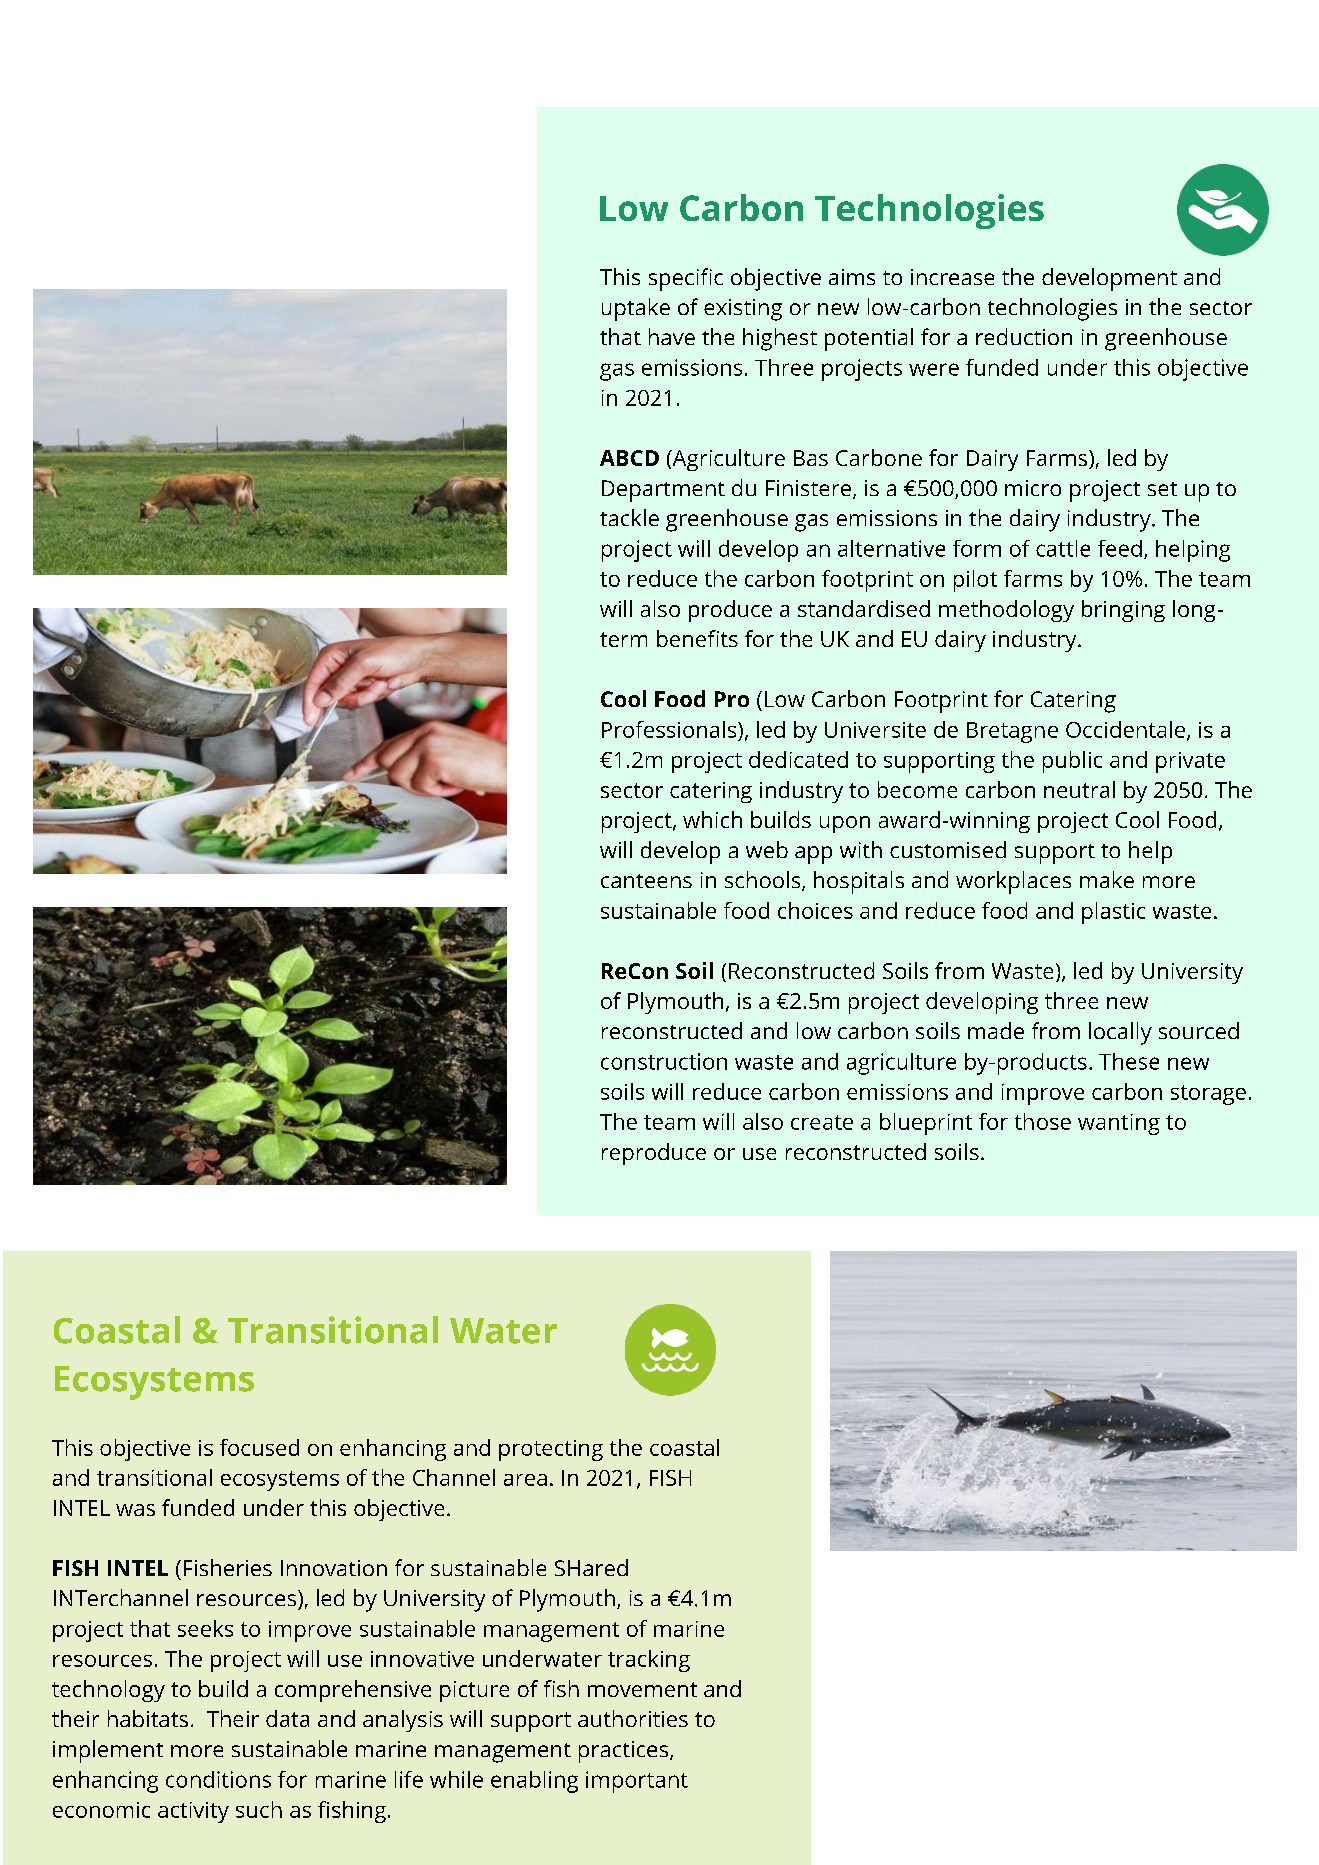  What do you see at coordinates (672, 336) in the screenshot?
I see `have` at bounding box center [672, 336].
